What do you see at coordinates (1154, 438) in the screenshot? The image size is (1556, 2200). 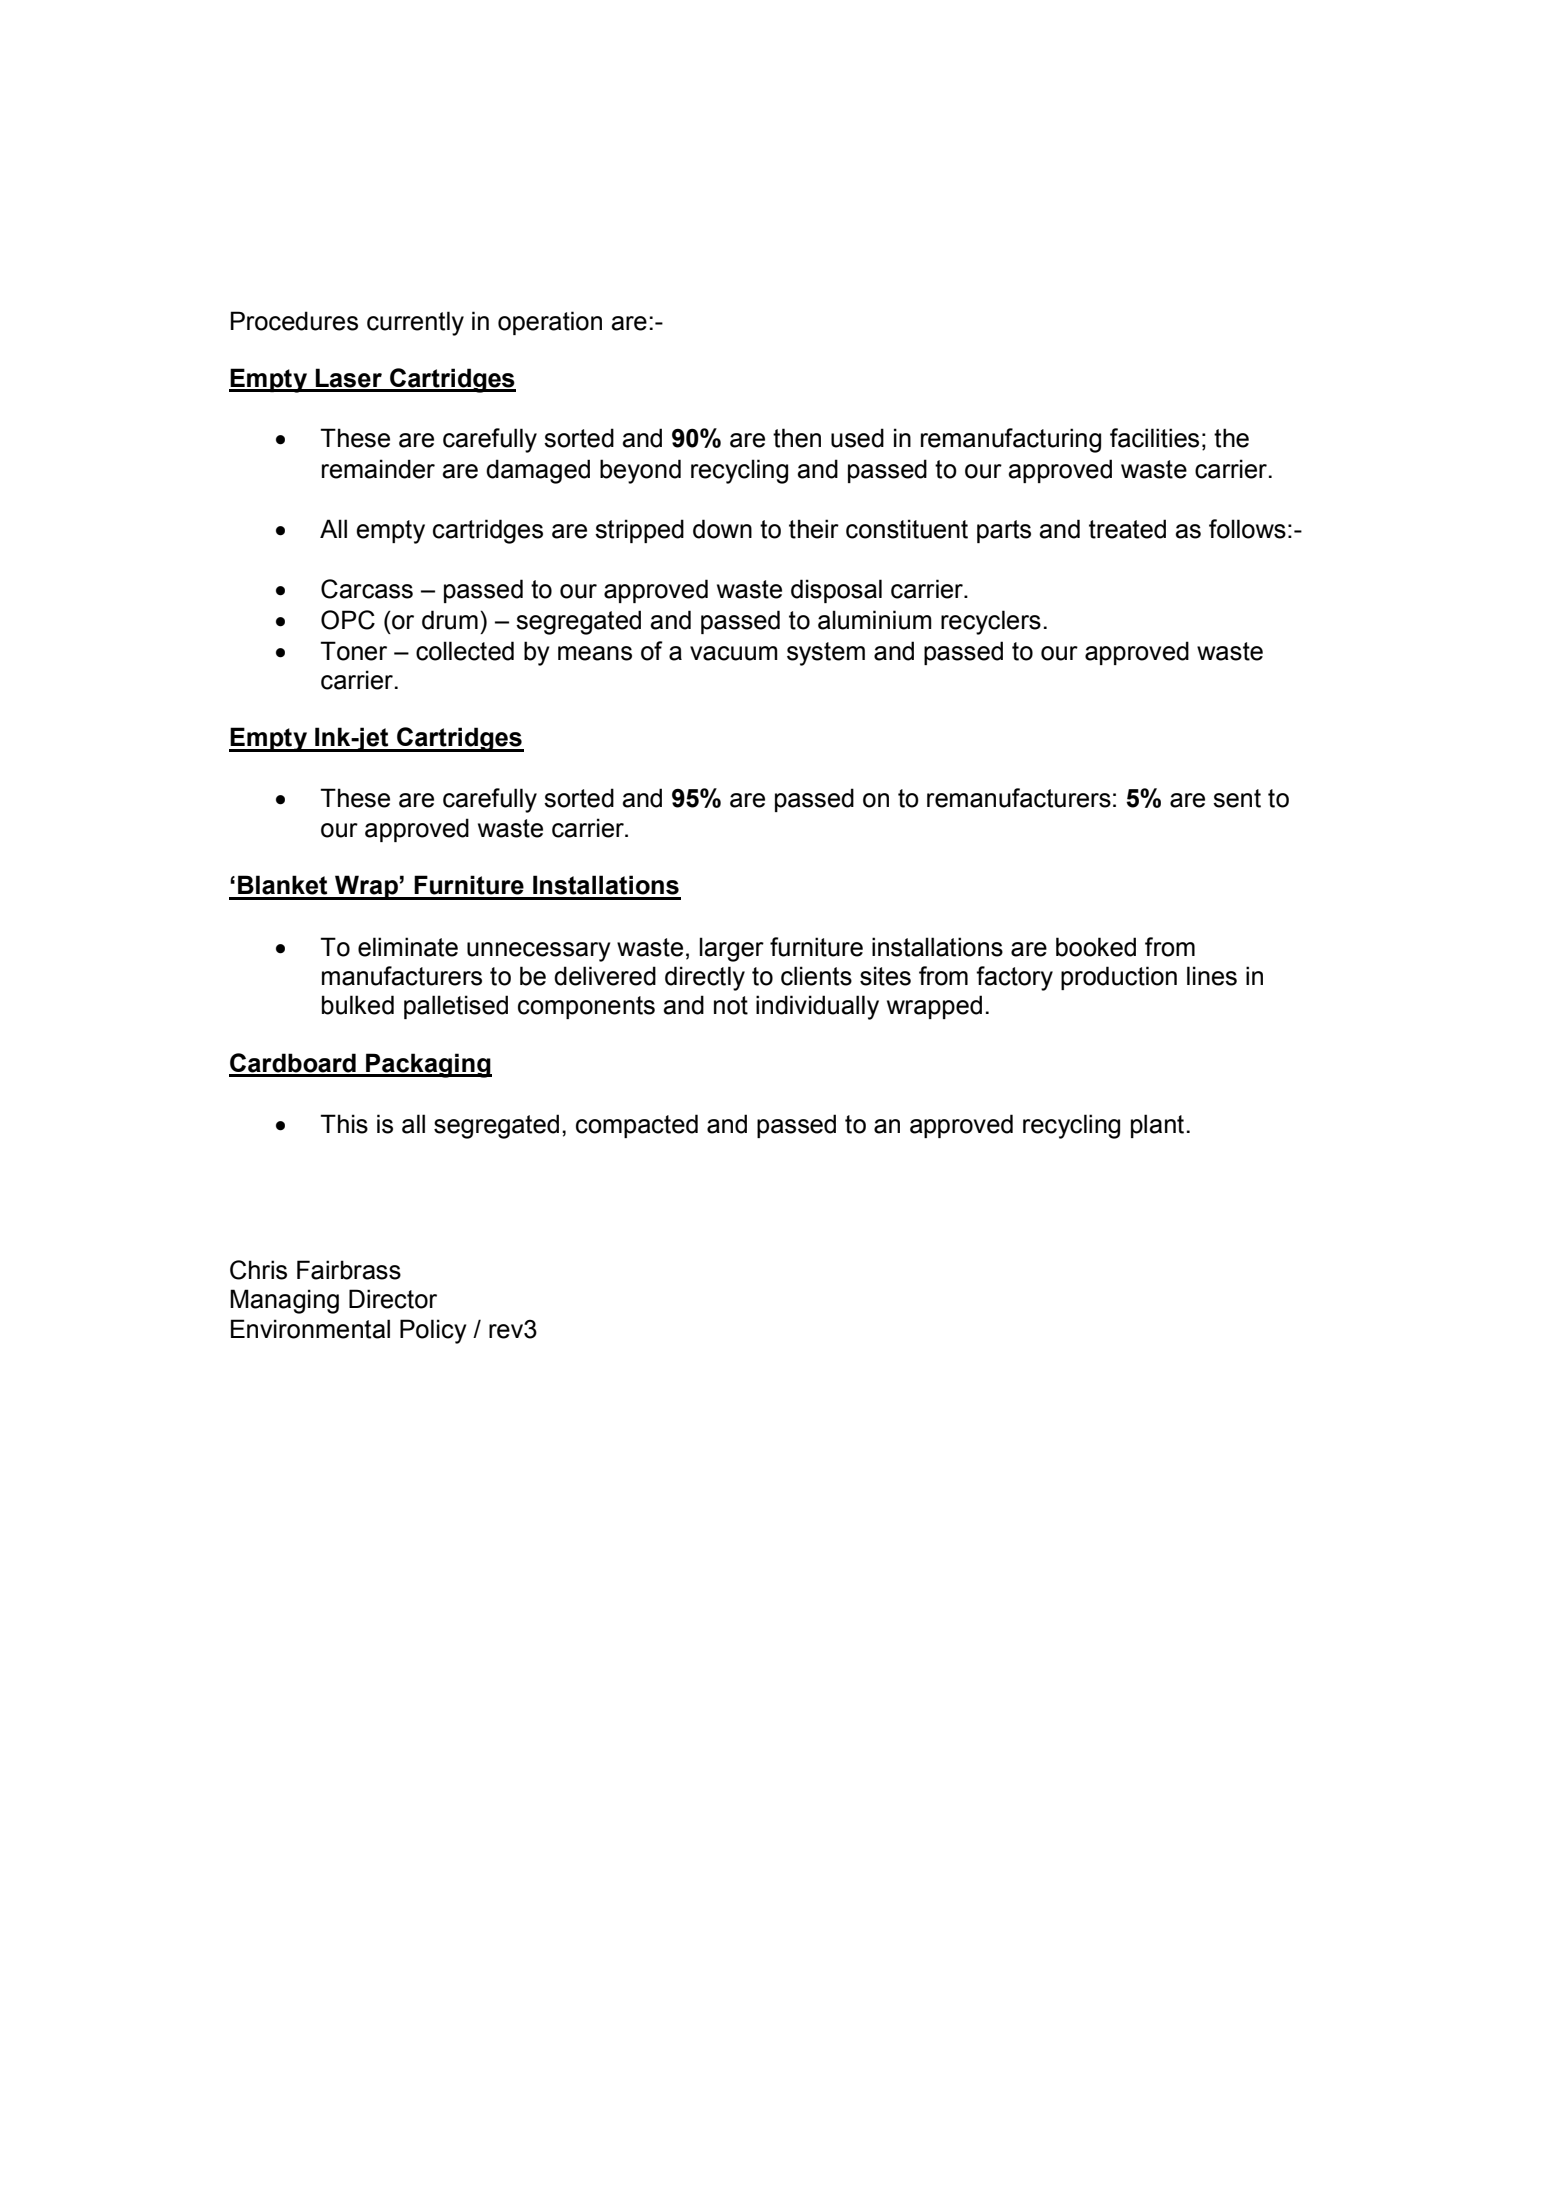 I see `facilities` at bounding box center [1154, 438].
